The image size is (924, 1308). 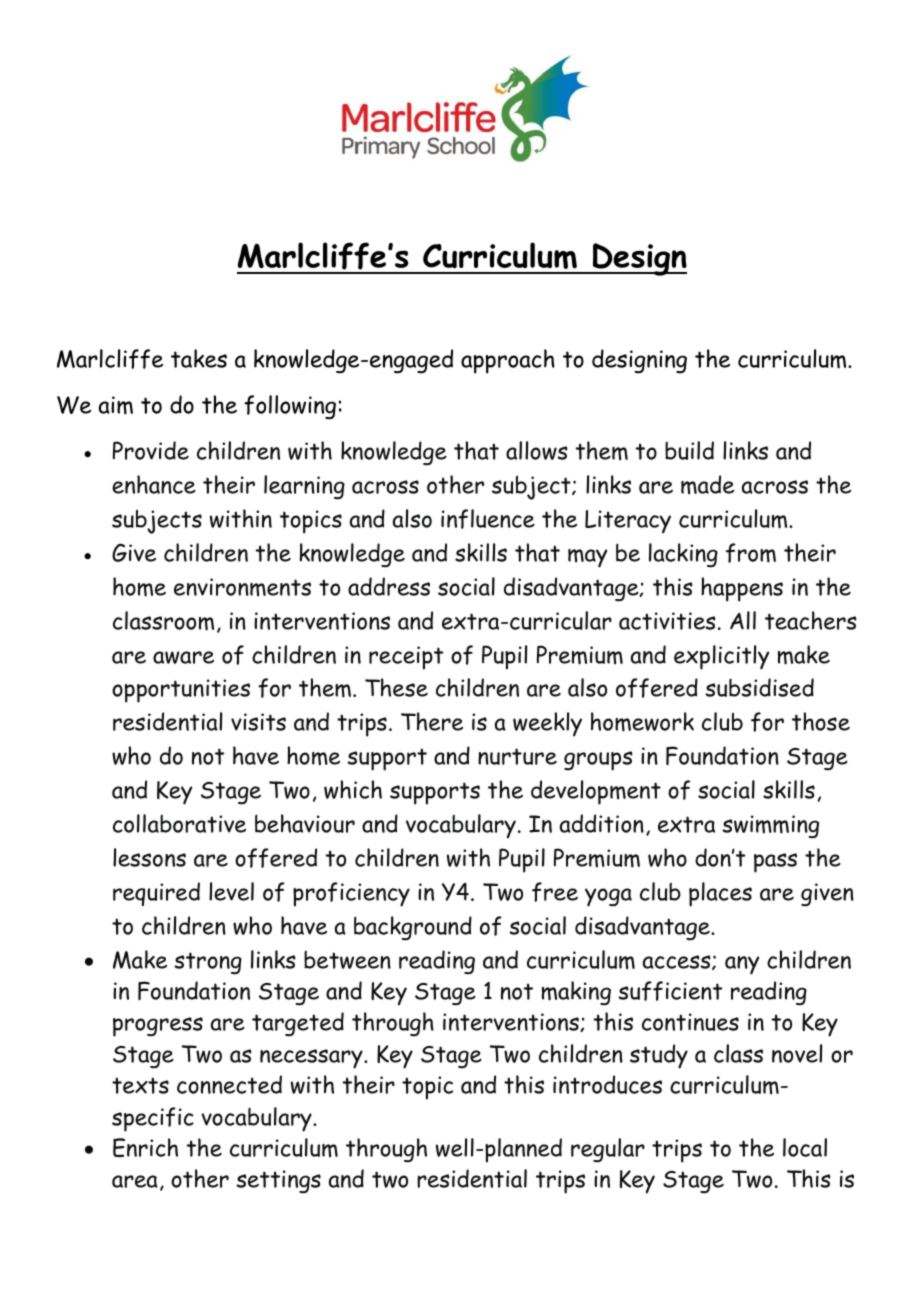 What do you see at coordinates (508, 361) in the screenshot?
I see `approach` at bounding box center [508, 361].
